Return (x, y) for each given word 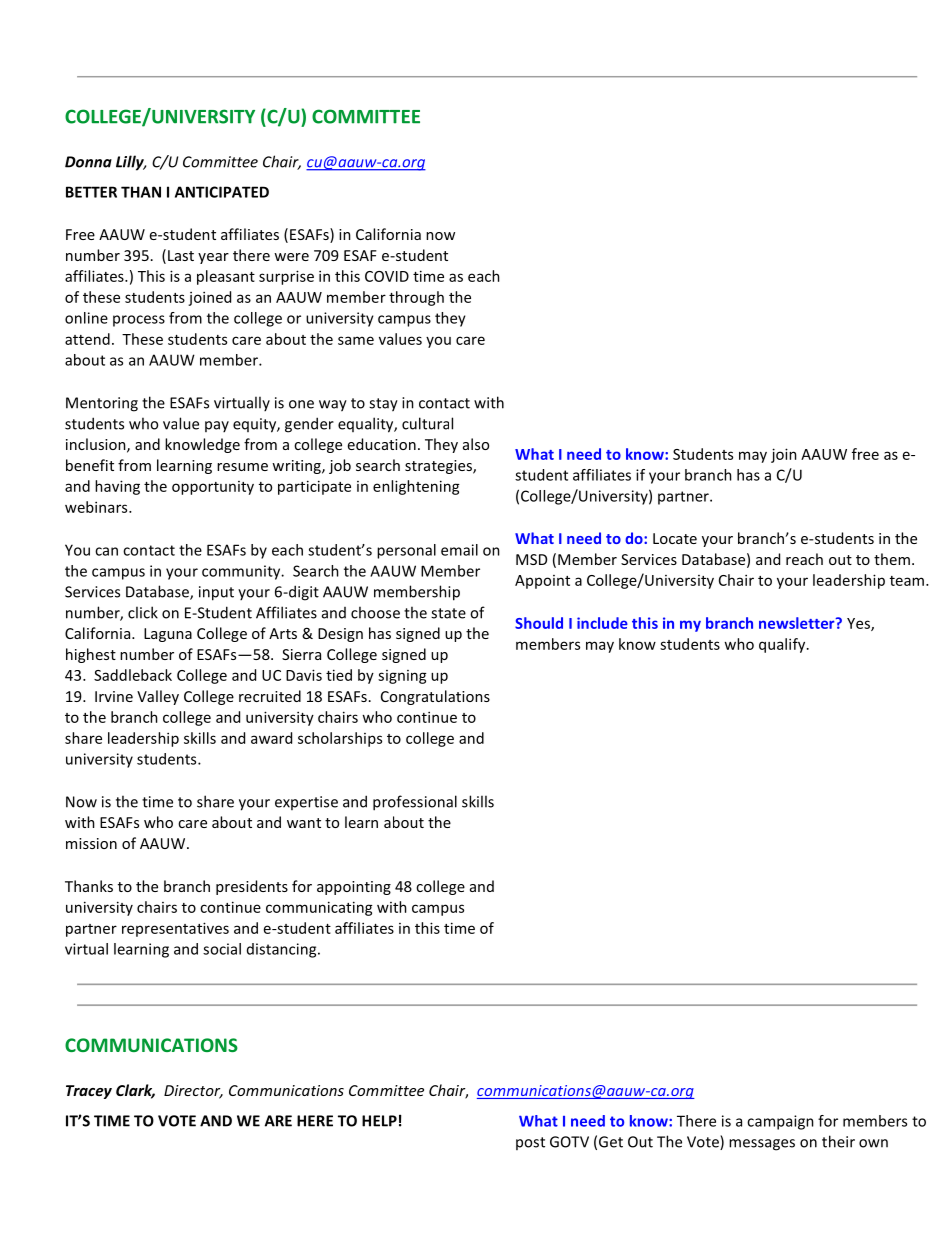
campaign (780, 1122)
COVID (387, 276)
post (530, 1143)
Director (193, 1092)
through (416, 298)
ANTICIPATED (222, 192)
